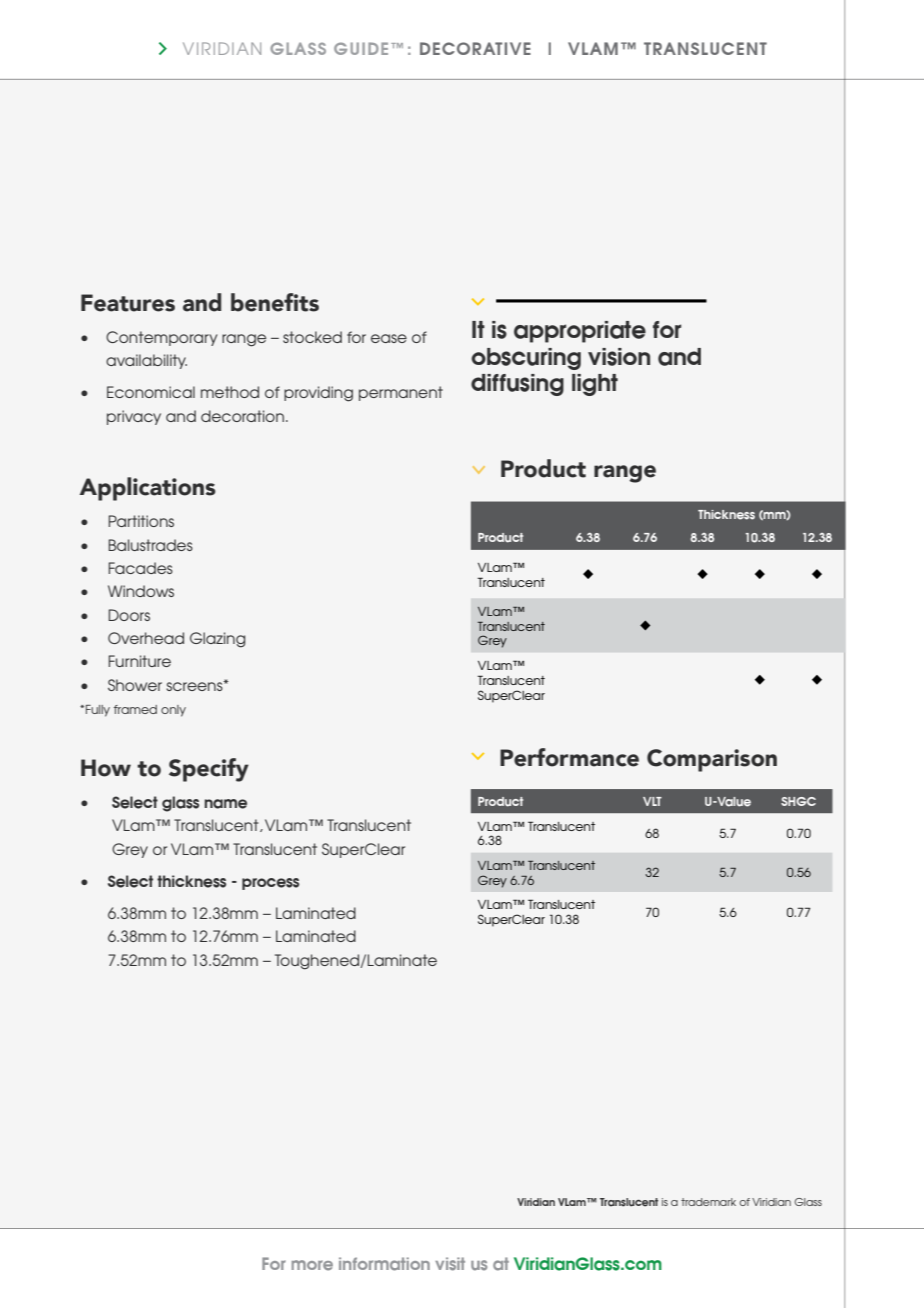 The height and width of the screenshot is (1308, 924). Describe the element at coordinates (652, 801) in the screenshot. I see `VLT` at that location.
